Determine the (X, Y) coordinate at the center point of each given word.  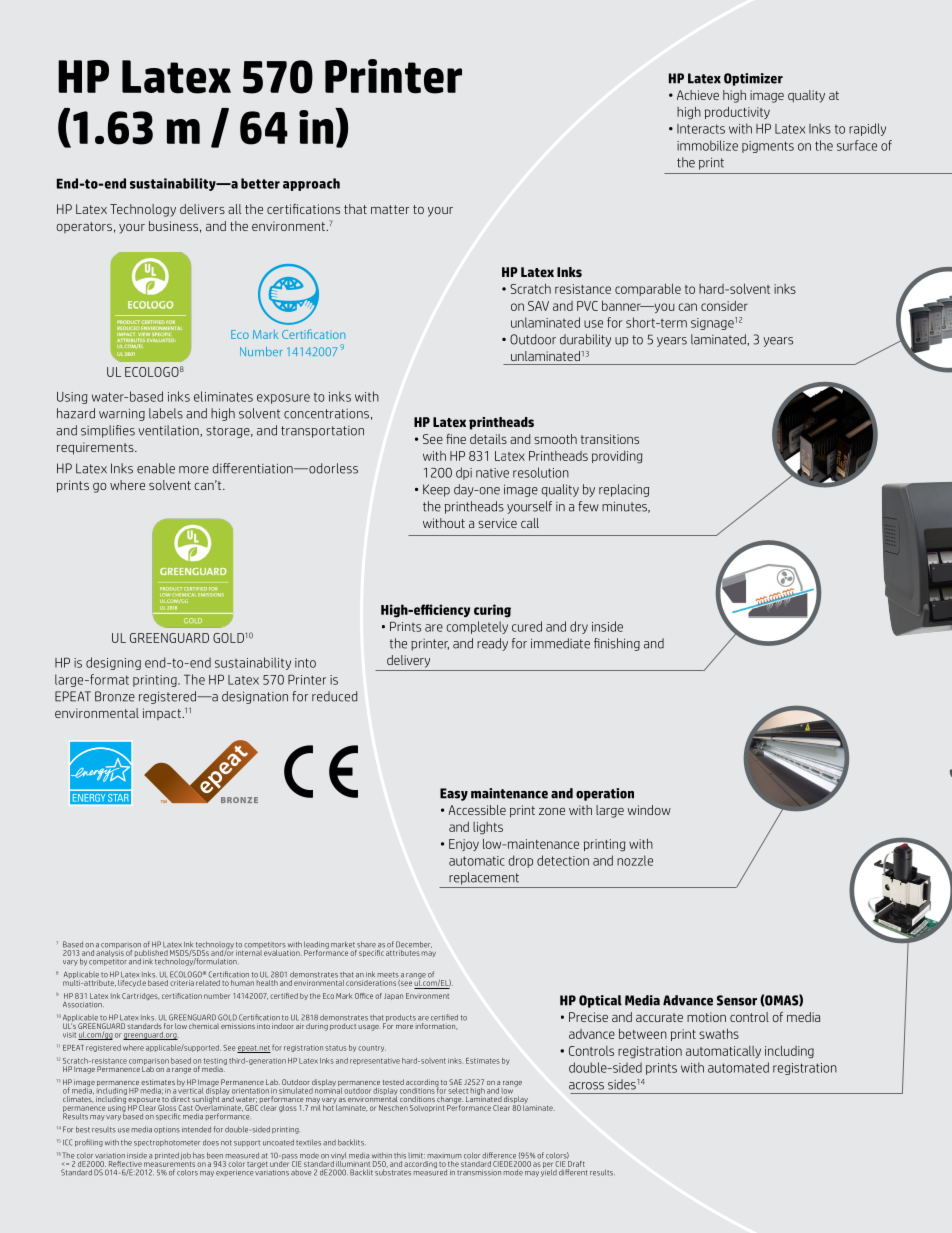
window (649, 810)
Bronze (115, 696)
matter (390, 209)
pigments (768, 147)
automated (738, 1067)
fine (456, 439)
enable (156, 468)
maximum (445, 1156)
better (260, 183)
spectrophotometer (167, 1143)
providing (617, 457)
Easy (454, 794)
